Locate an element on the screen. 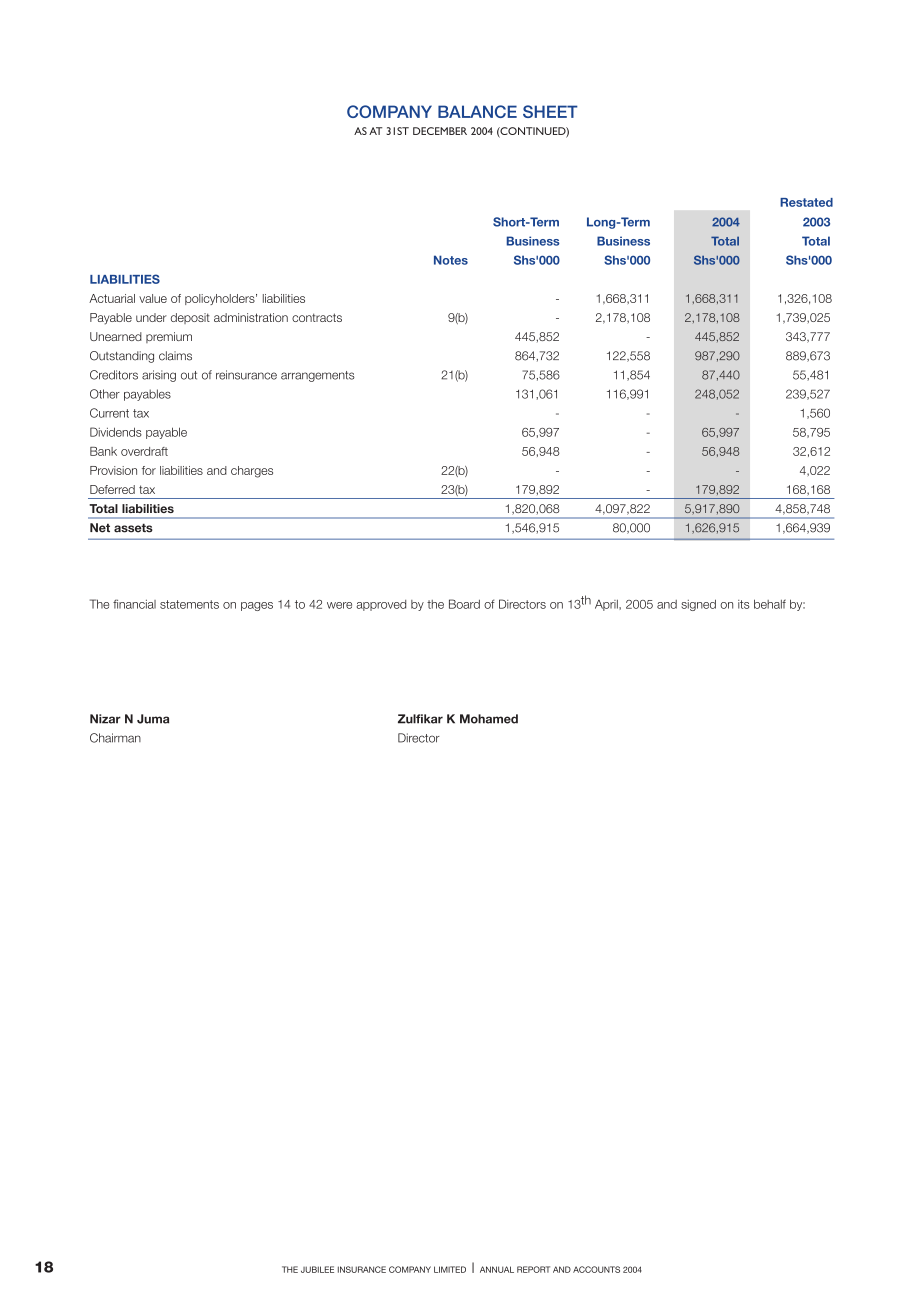 Image resolution: width=924 pixels, height=1308 pixels. DECEMBER is located at coordinates (440, 131).
